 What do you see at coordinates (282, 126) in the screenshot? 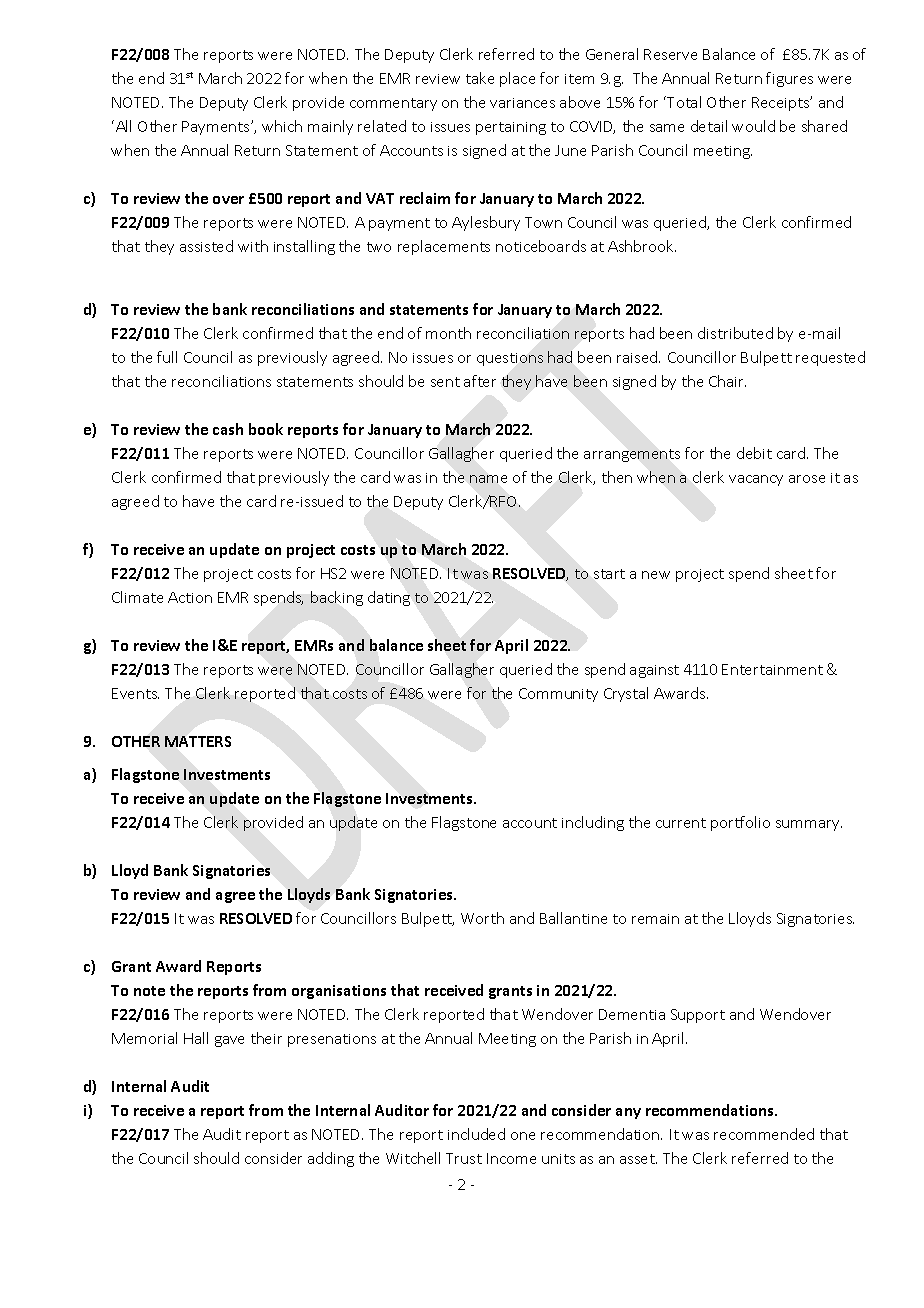
I see `which` at bounding box center [282, 126].
